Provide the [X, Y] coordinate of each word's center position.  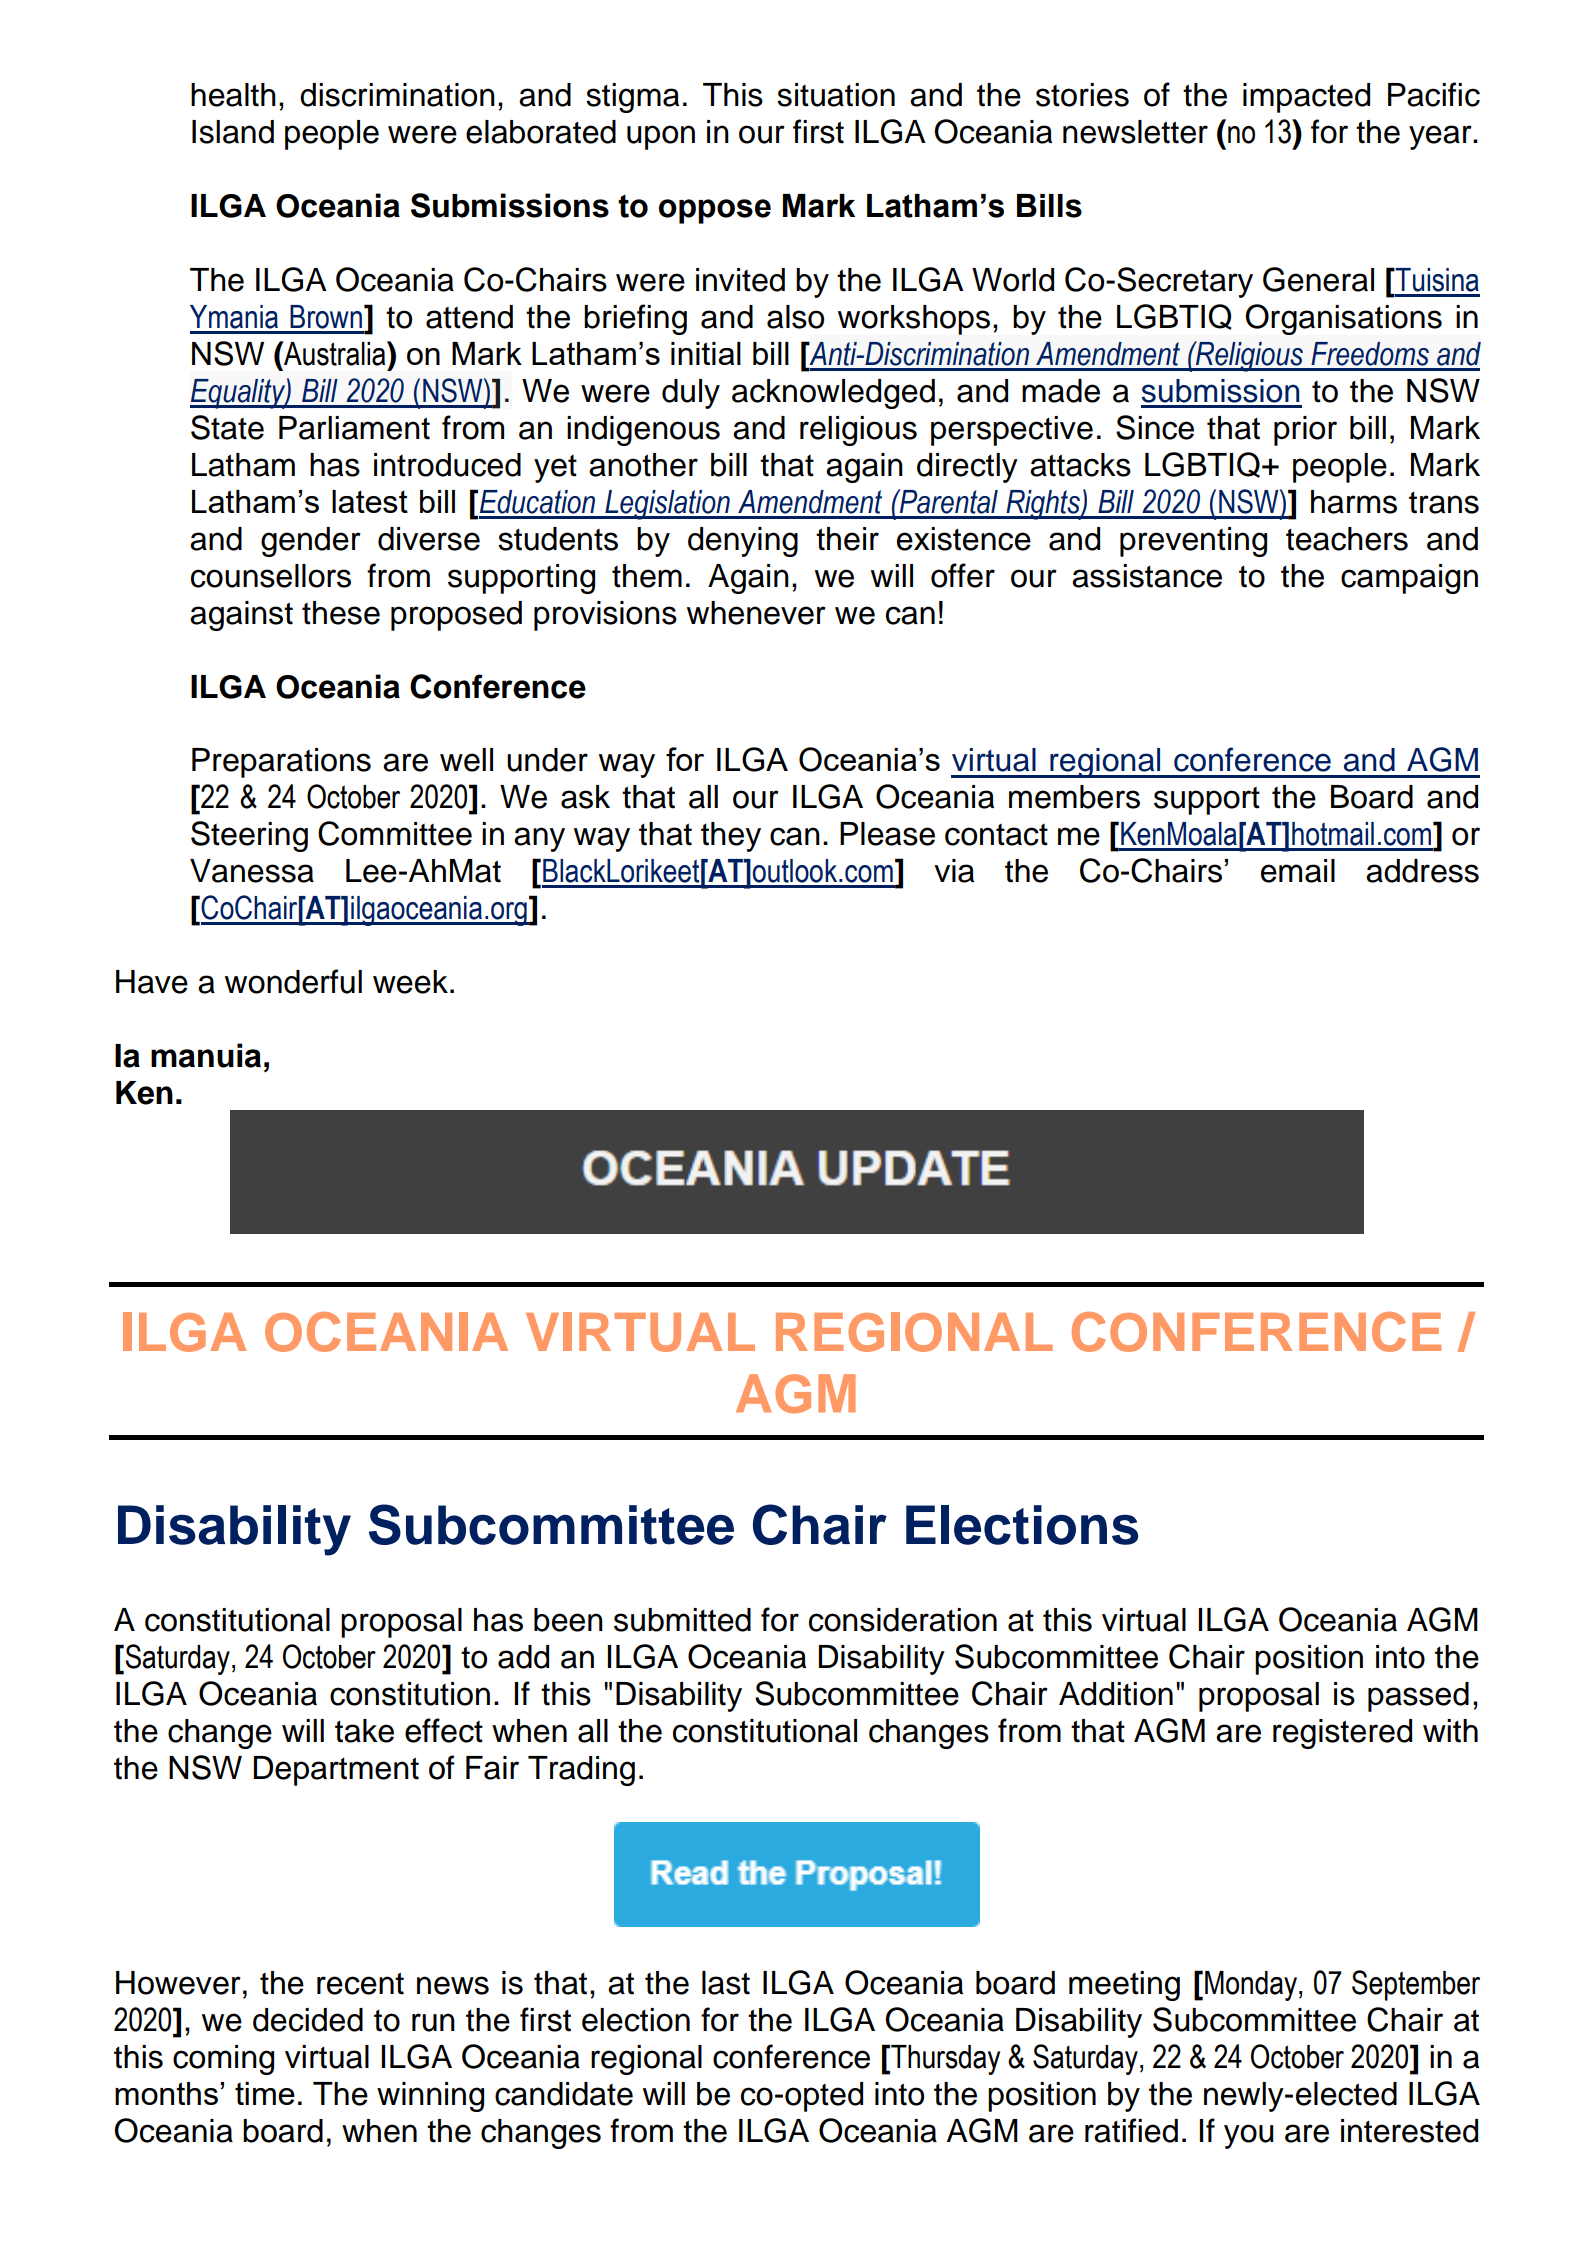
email [1298, 871]
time [265, 2093]
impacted [1306, 98]
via [954, 871]
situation [836, 95]
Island [233, 132]
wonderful [293, 981]
